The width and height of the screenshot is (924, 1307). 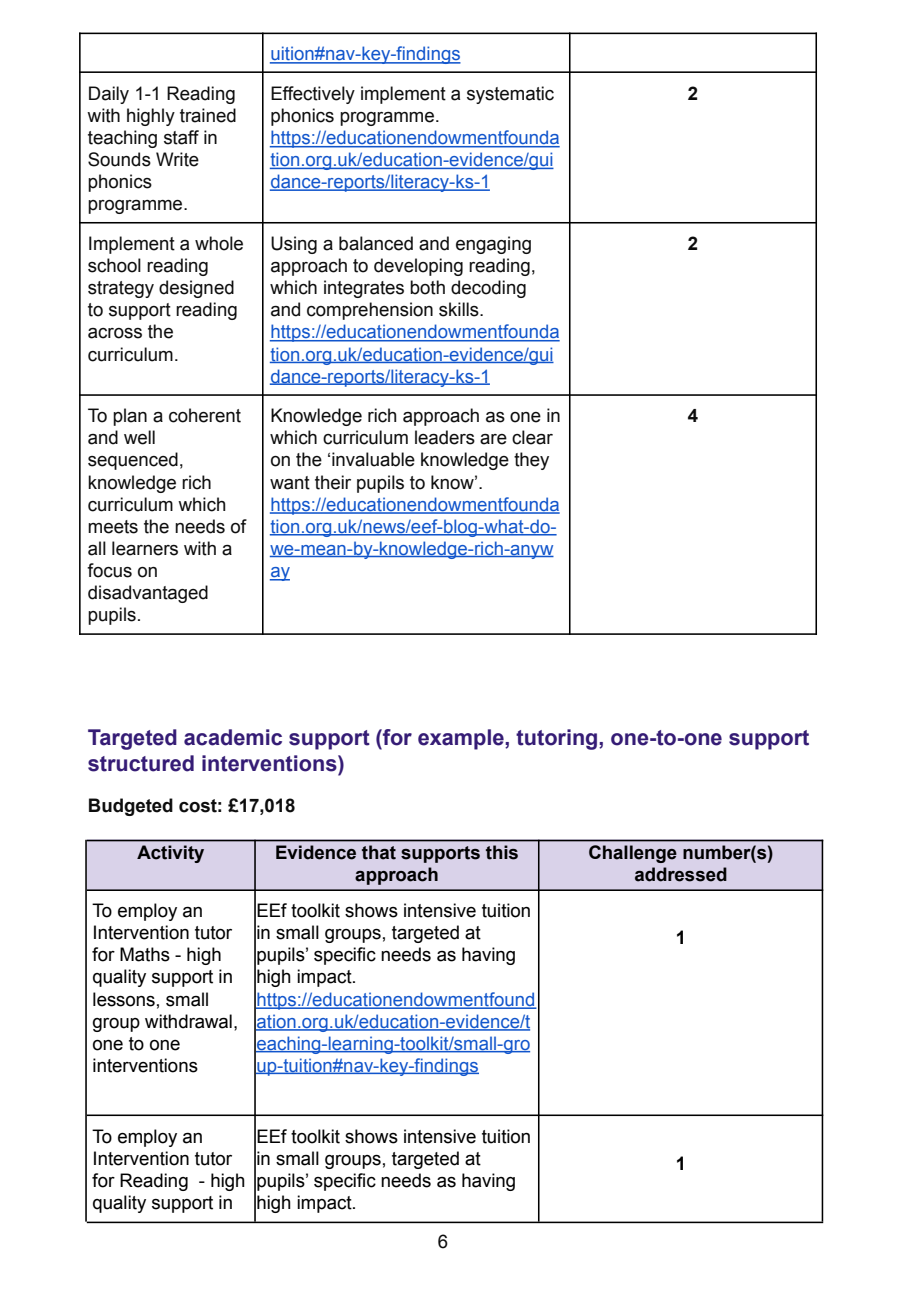 I want to click on systematic, so click(x=510, y=95).
